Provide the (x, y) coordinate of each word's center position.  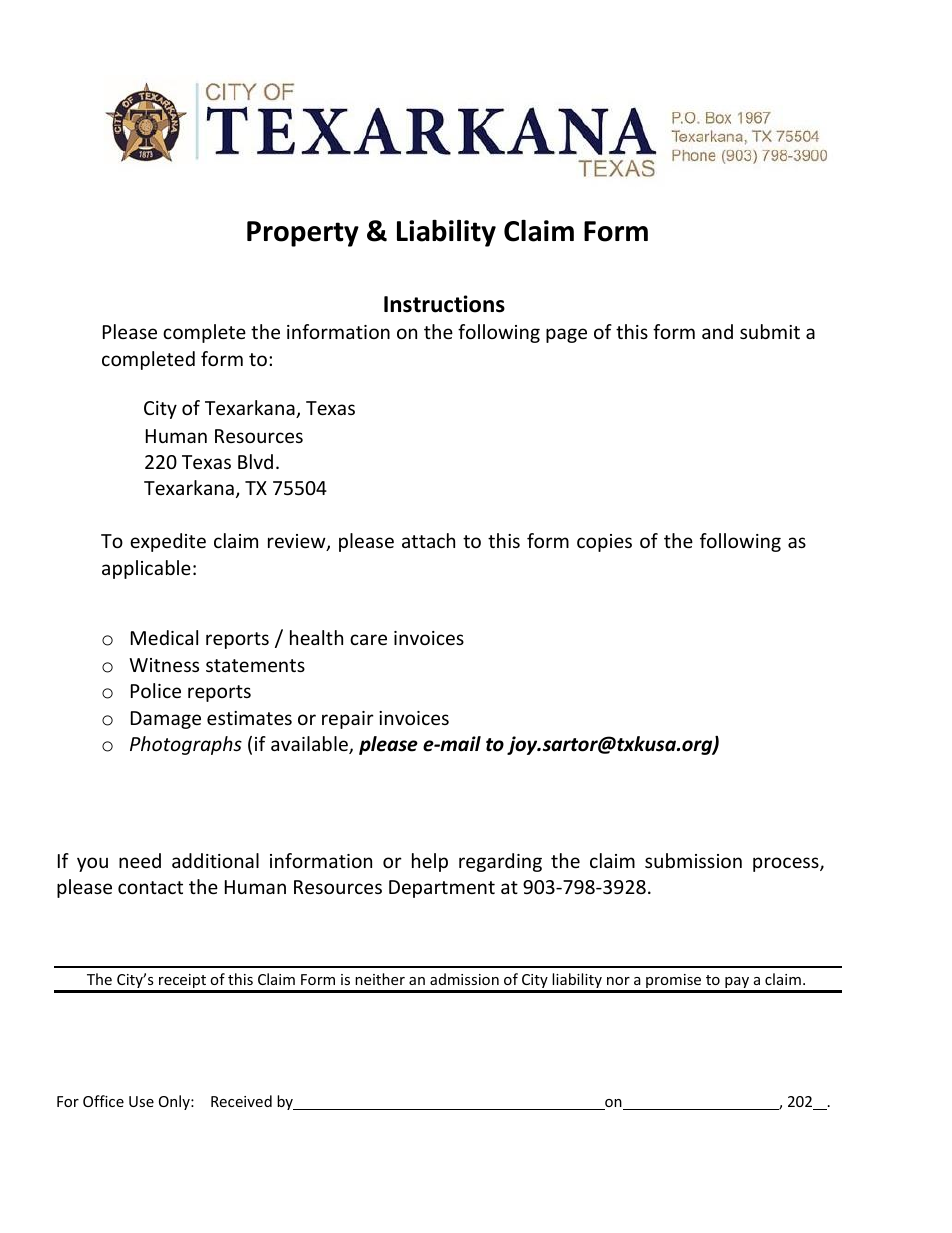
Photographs (186, 745)
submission (693, 860)
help (430, 862)
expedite (168, 542)
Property (303, 234)
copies (604, 543)
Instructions (444, 304)
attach (428, 540)
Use (141, 1101)
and (717, 331)
